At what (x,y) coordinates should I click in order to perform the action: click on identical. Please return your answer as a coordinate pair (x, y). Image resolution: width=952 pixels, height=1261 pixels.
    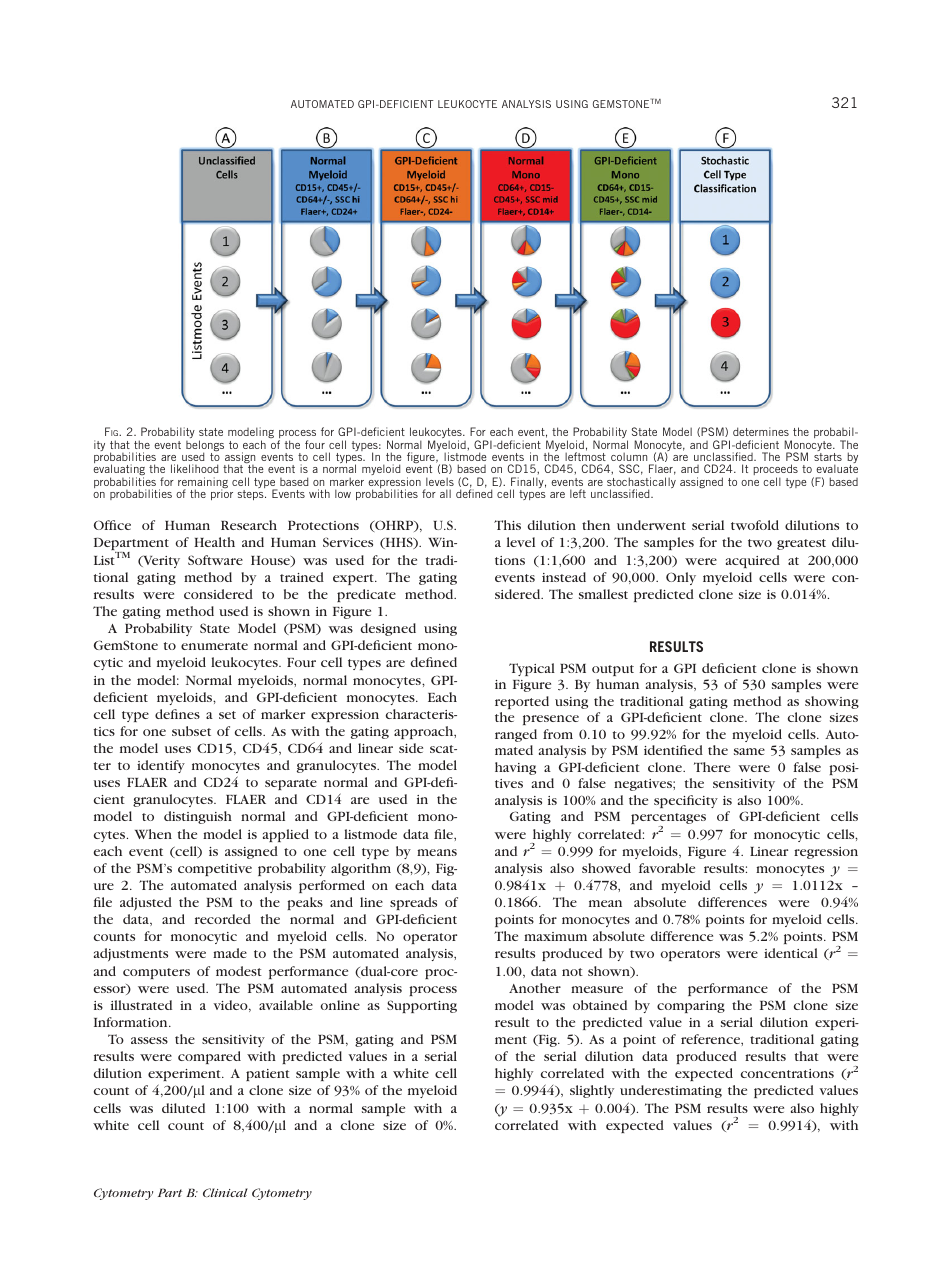
    Looking at the image, I should click on (791, 953).
